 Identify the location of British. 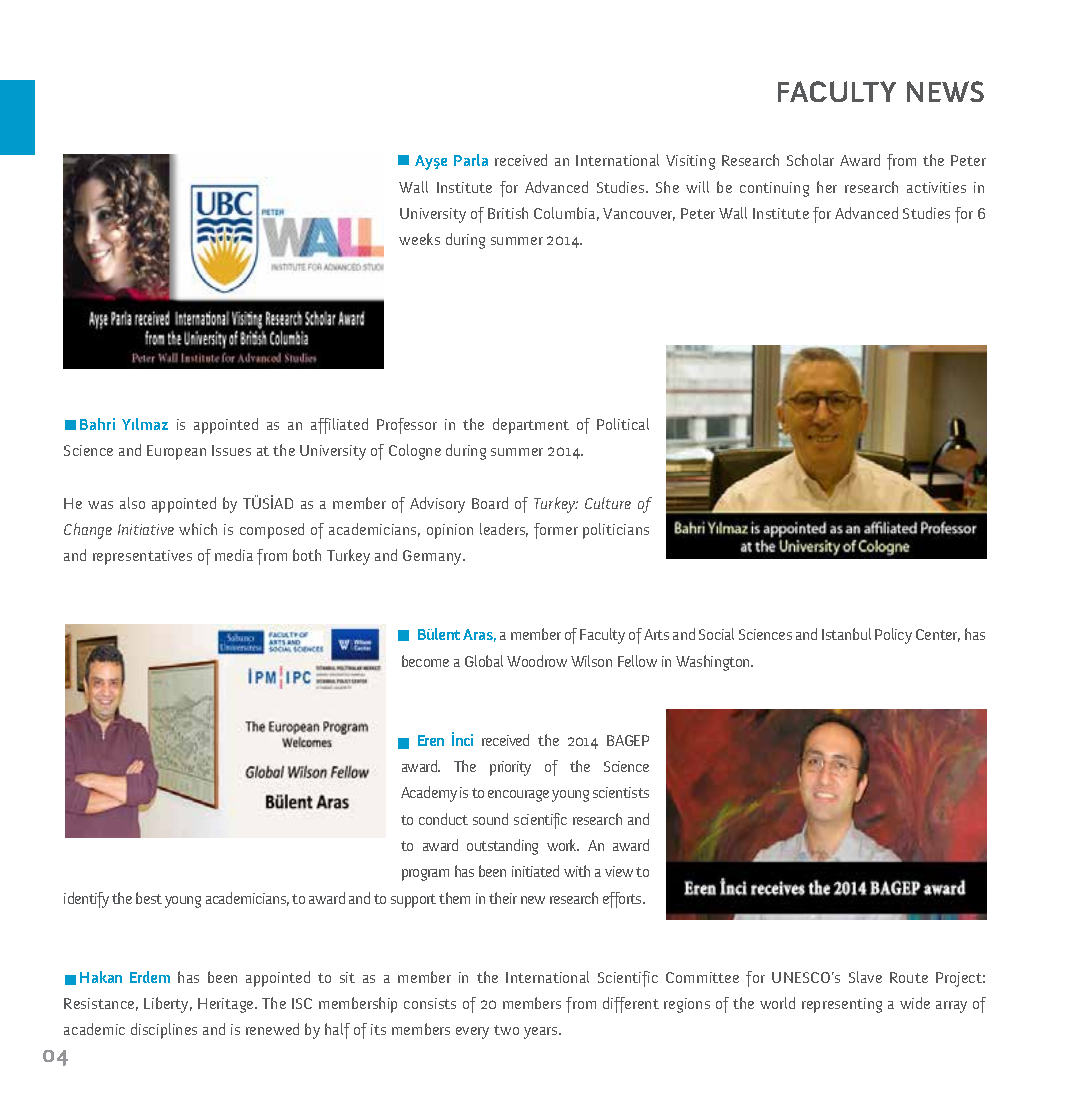
(508, 213).
